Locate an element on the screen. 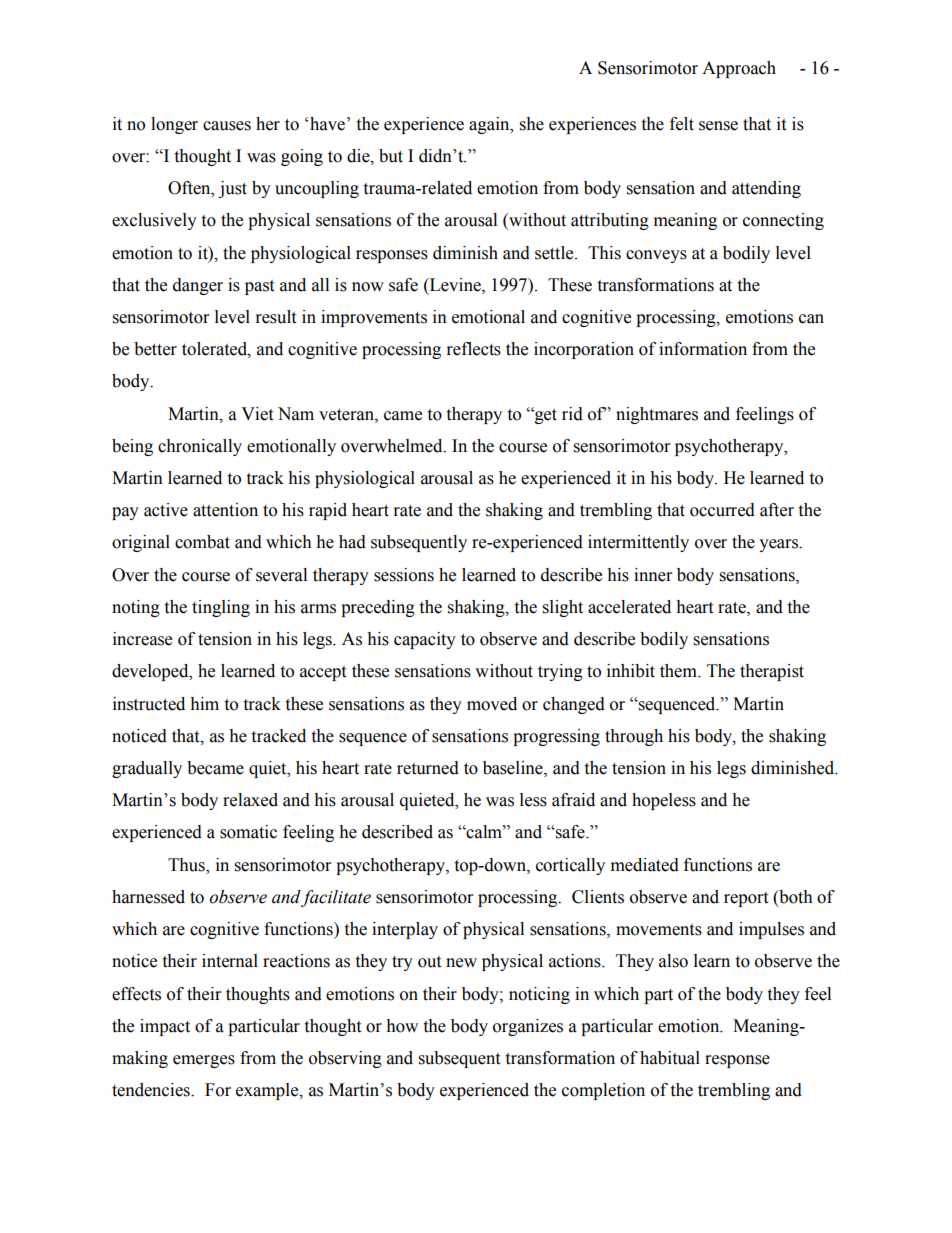  again is located at coordinates (490, 125).
